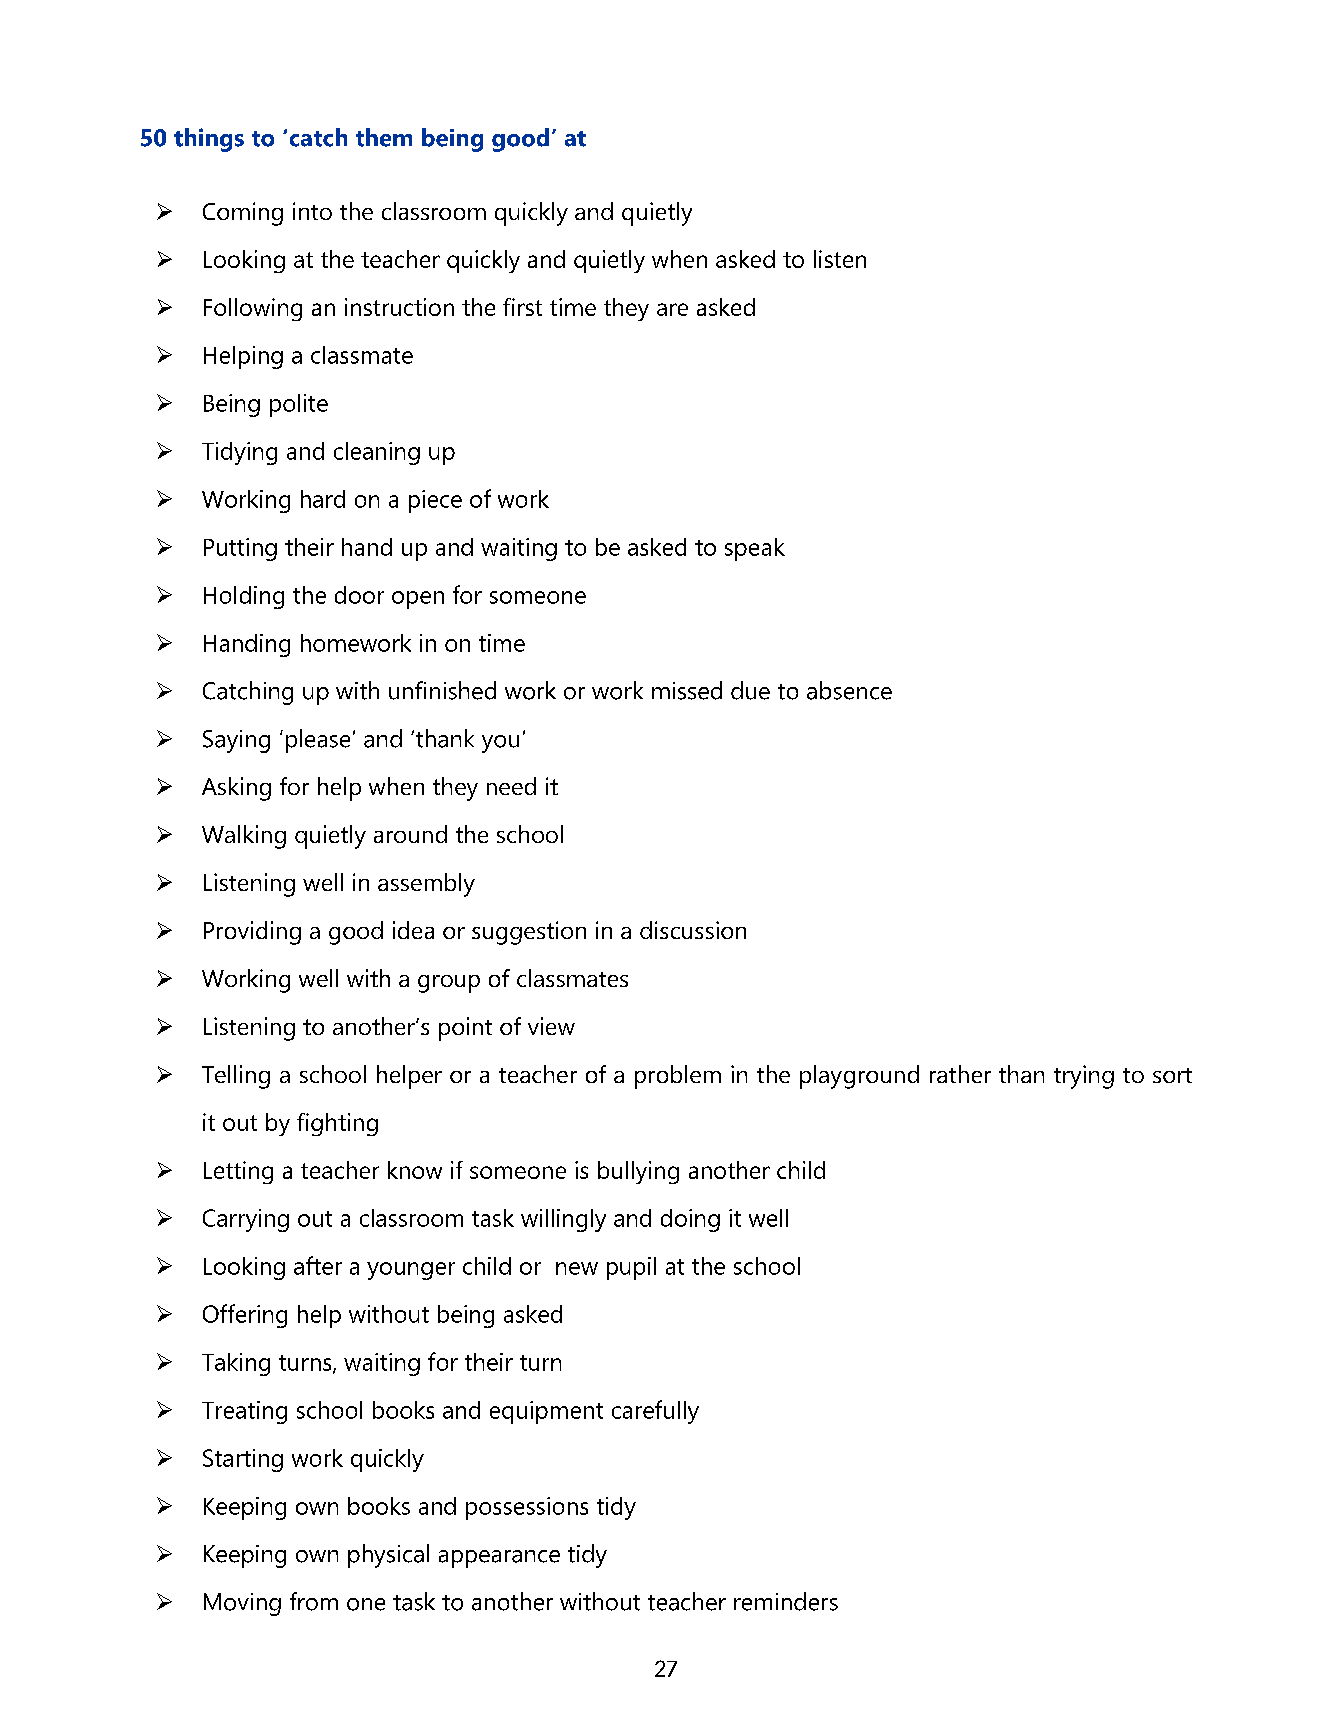 The height and width of the screenshot is (1730, 1337). I want to click on missed, so click(687, 690).
